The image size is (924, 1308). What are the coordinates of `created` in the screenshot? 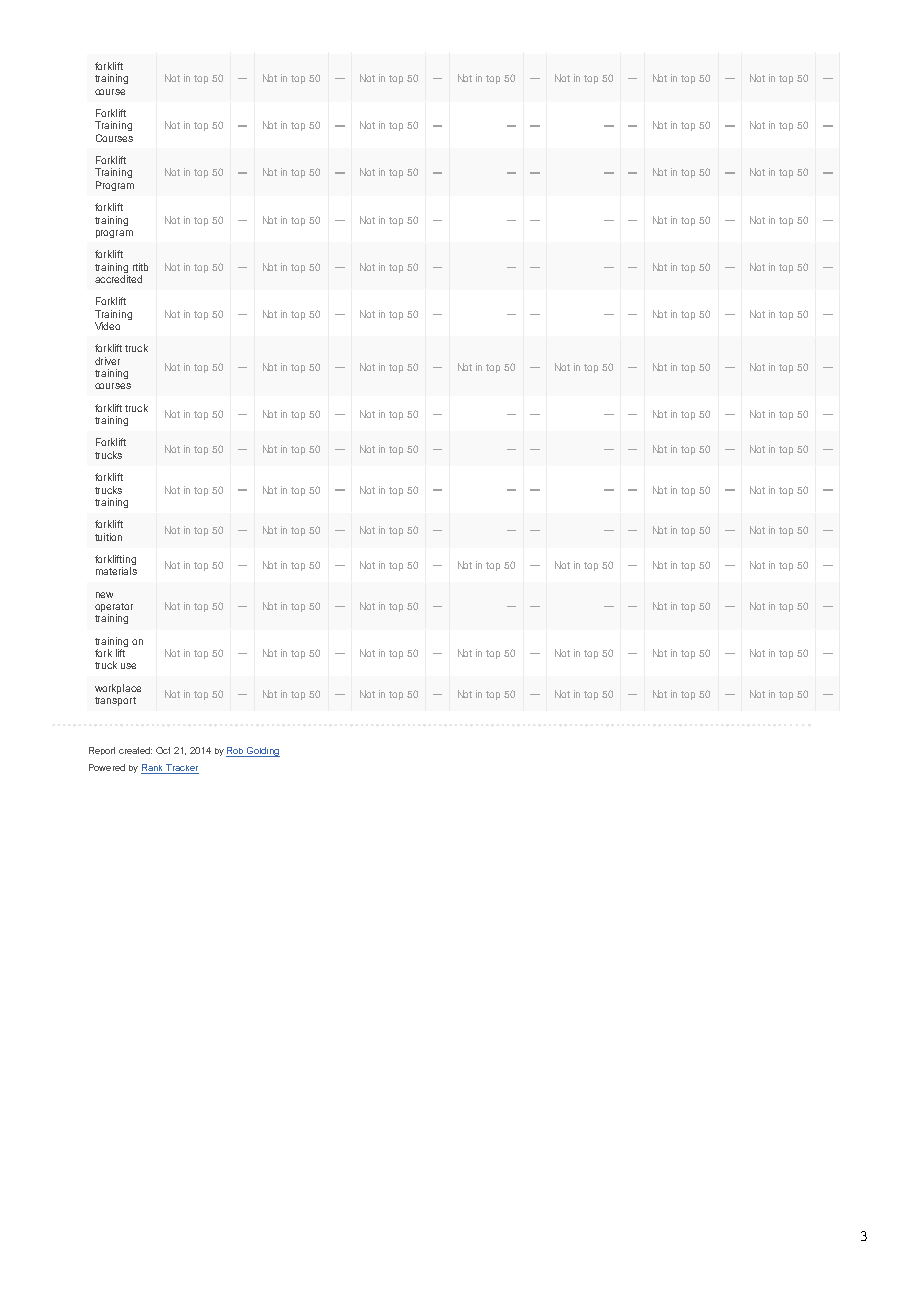 It's located at (135, 750).
